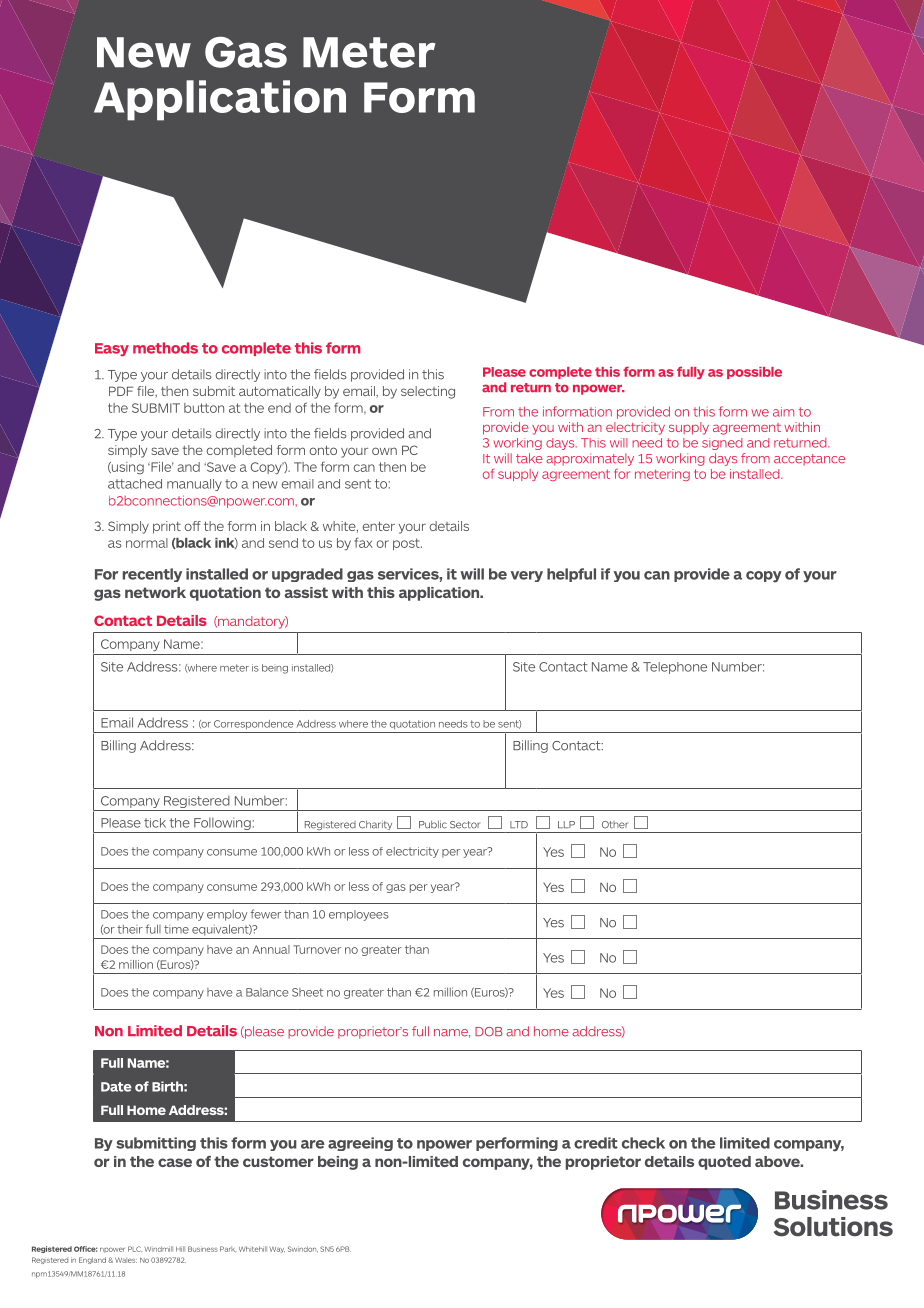  I want to click on Turnover, so click(317, 949).
